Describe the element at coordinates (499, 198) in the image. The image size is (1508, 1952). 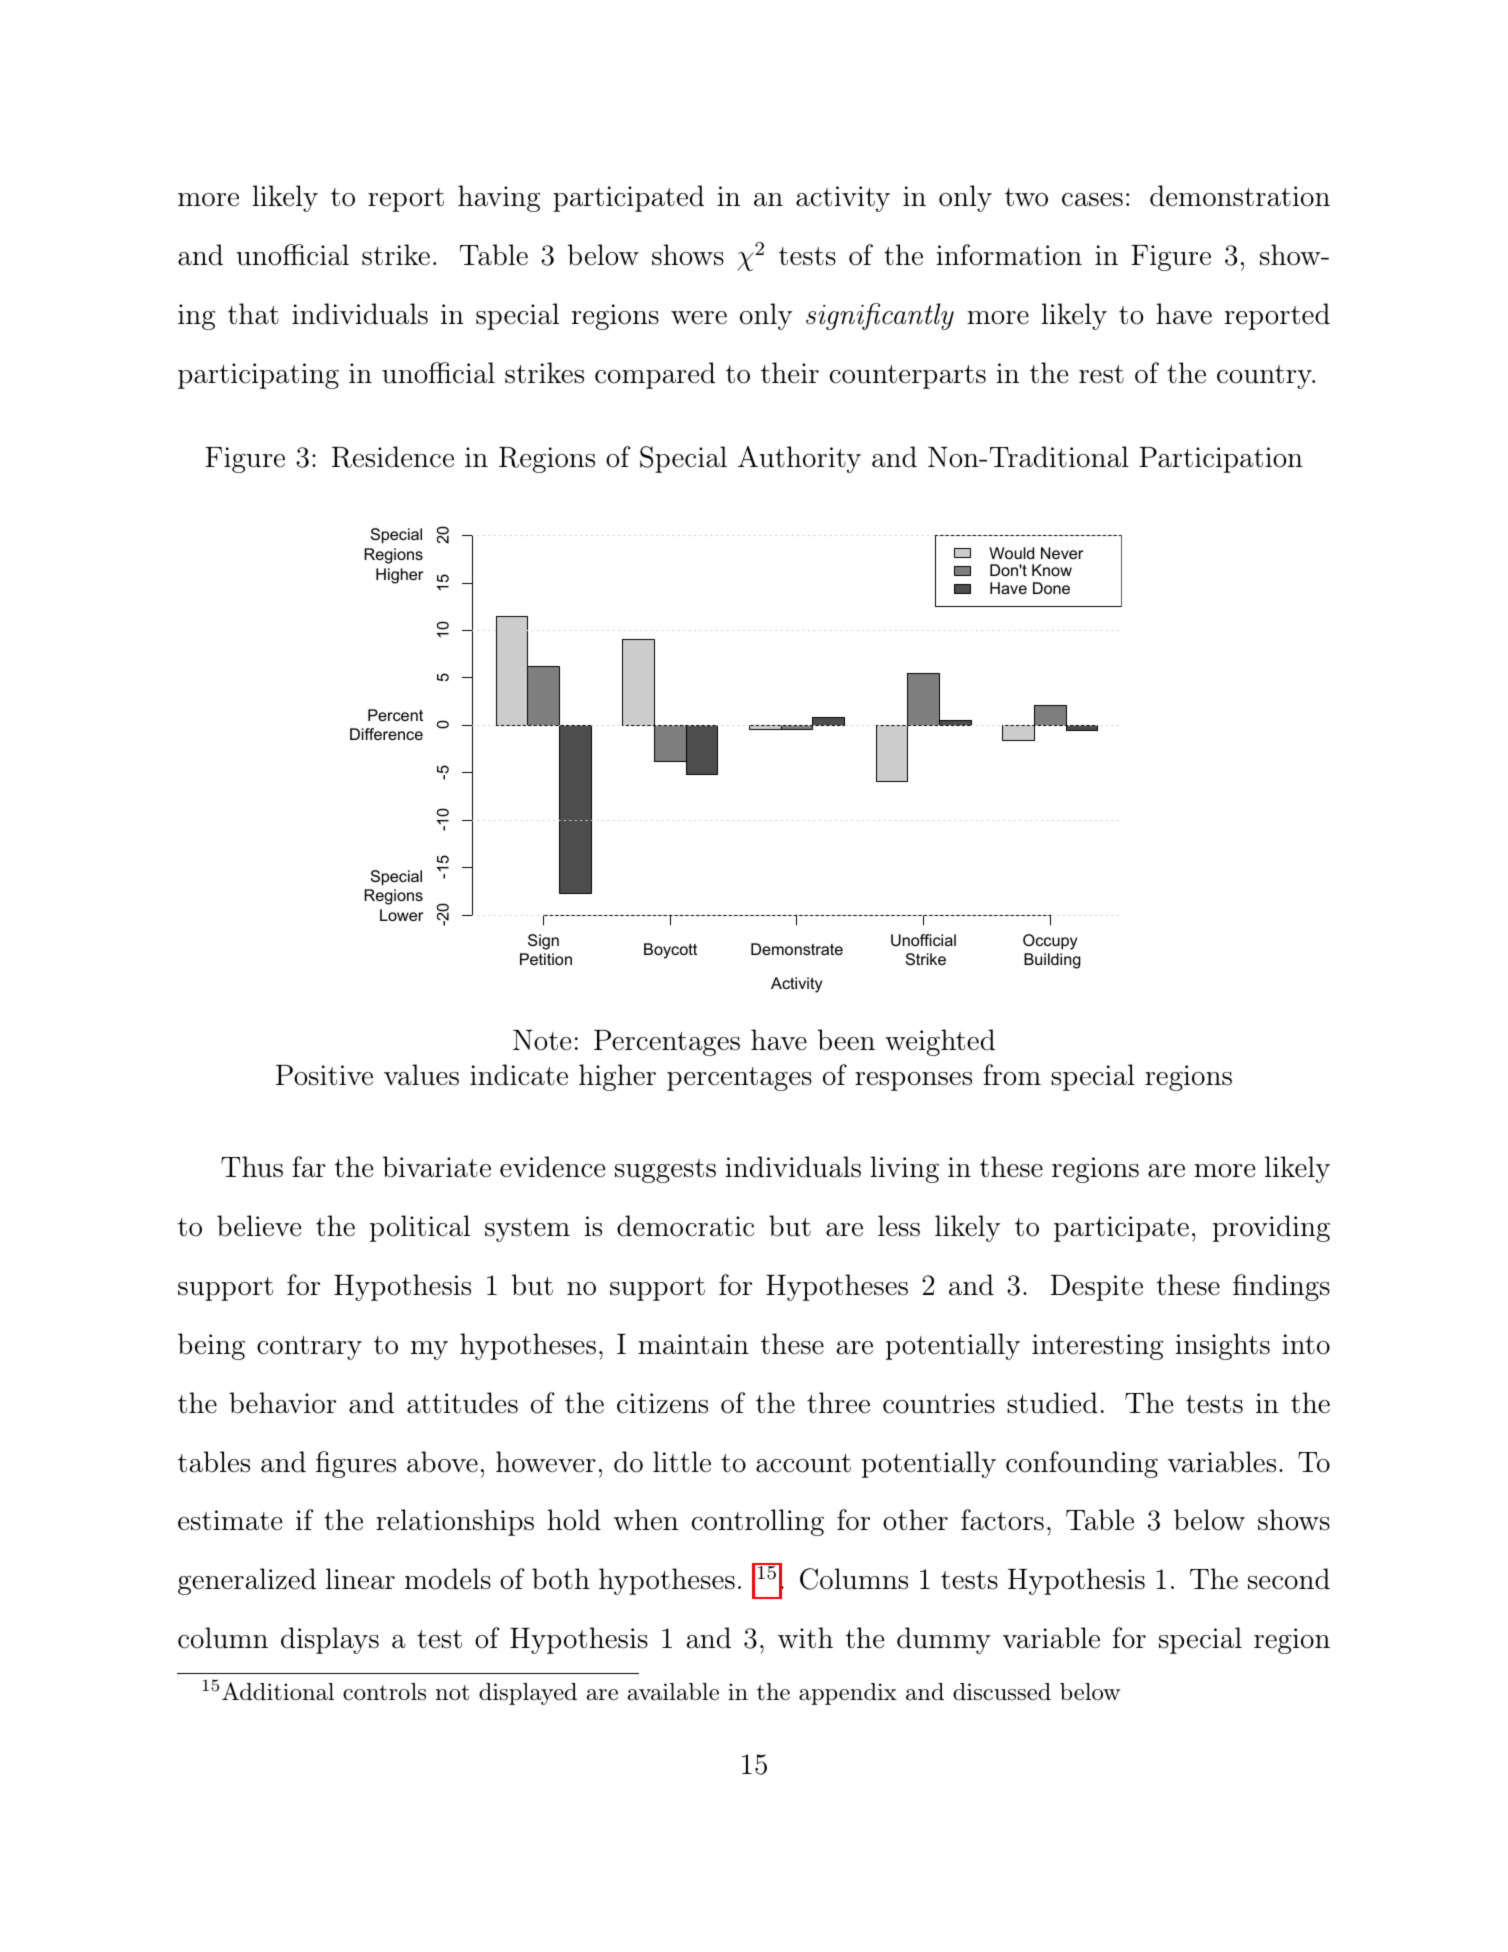
I see `having` at that location.
